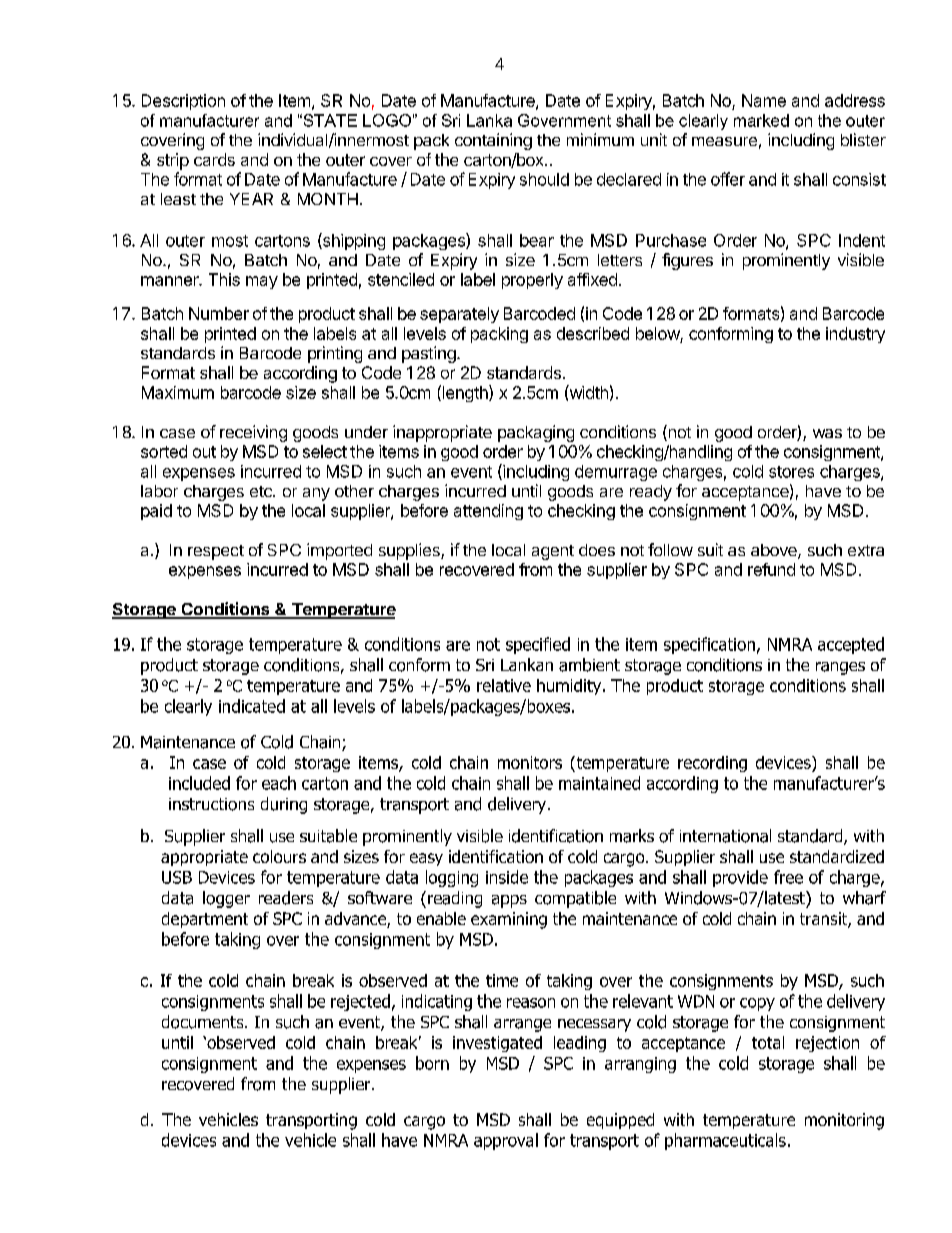  Describe the element at coordinates (214, 159) in the screenshot. I see `cards` at that location.
